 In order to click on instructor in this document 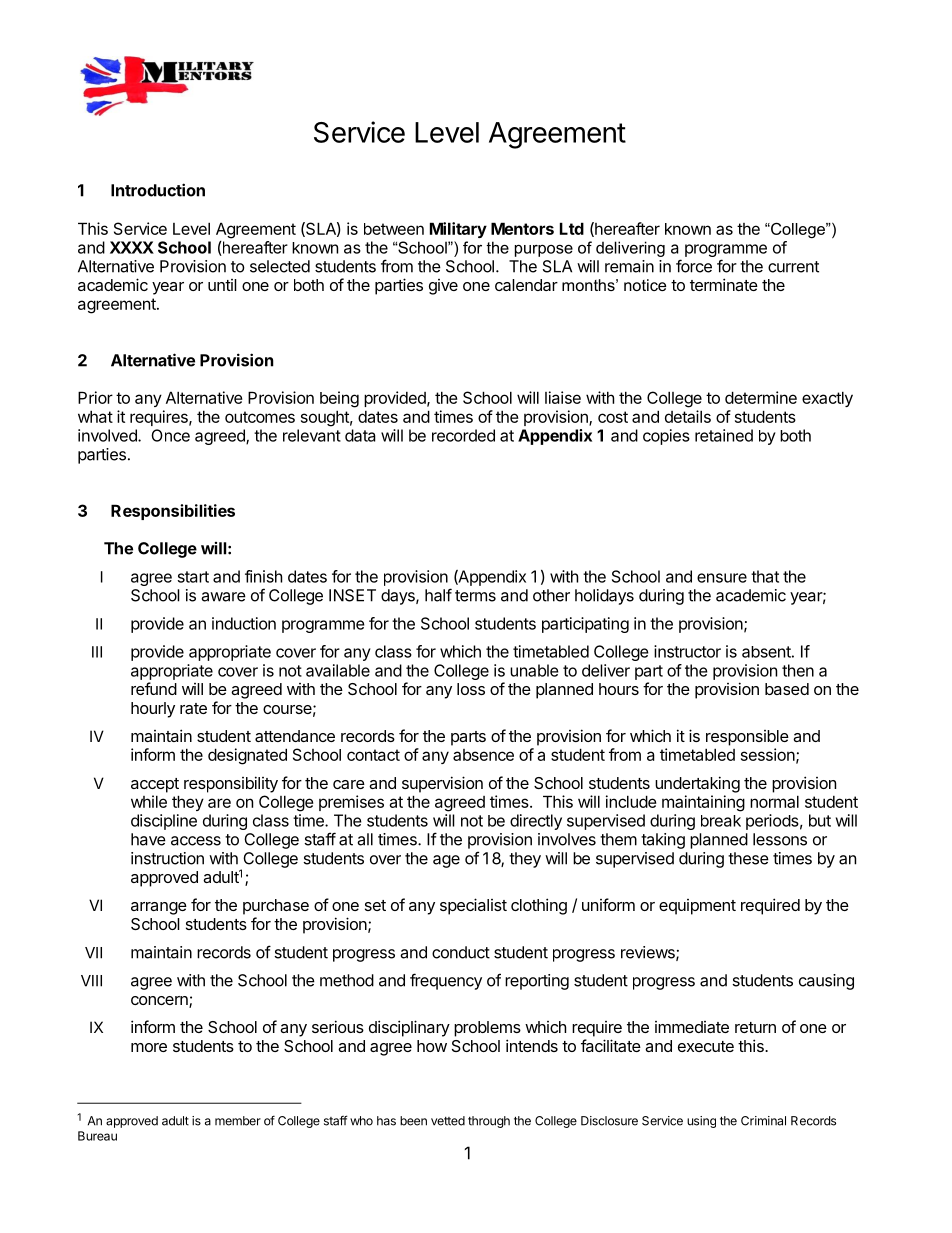, I will do `click(687, 651)`.
